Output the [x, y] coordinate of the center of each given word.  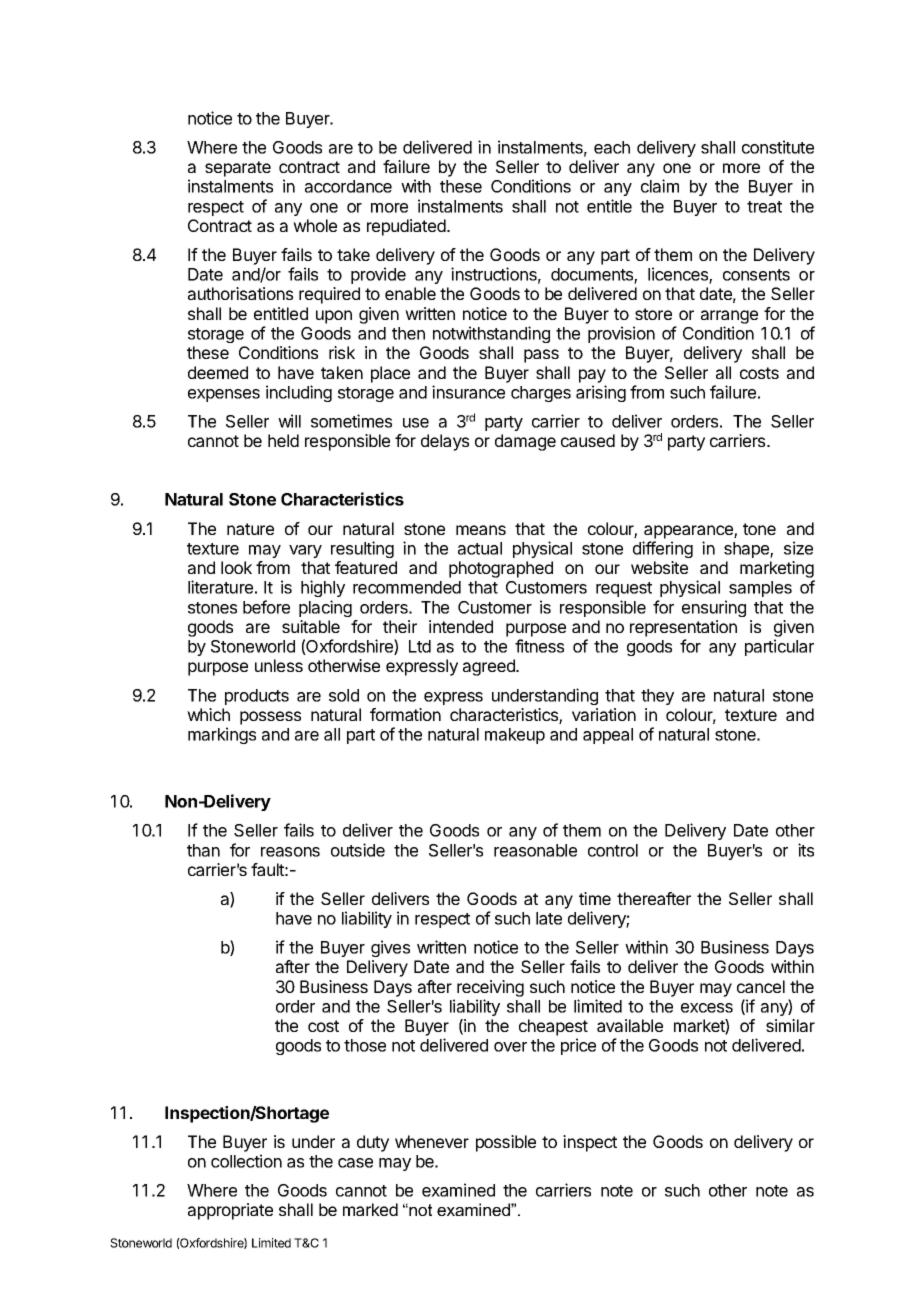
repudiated [407, 227]
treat [764, 207]
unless [279, 665]
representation [683, 628]
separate [238, 169]
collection [246, 1161]
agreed [490, 667]
